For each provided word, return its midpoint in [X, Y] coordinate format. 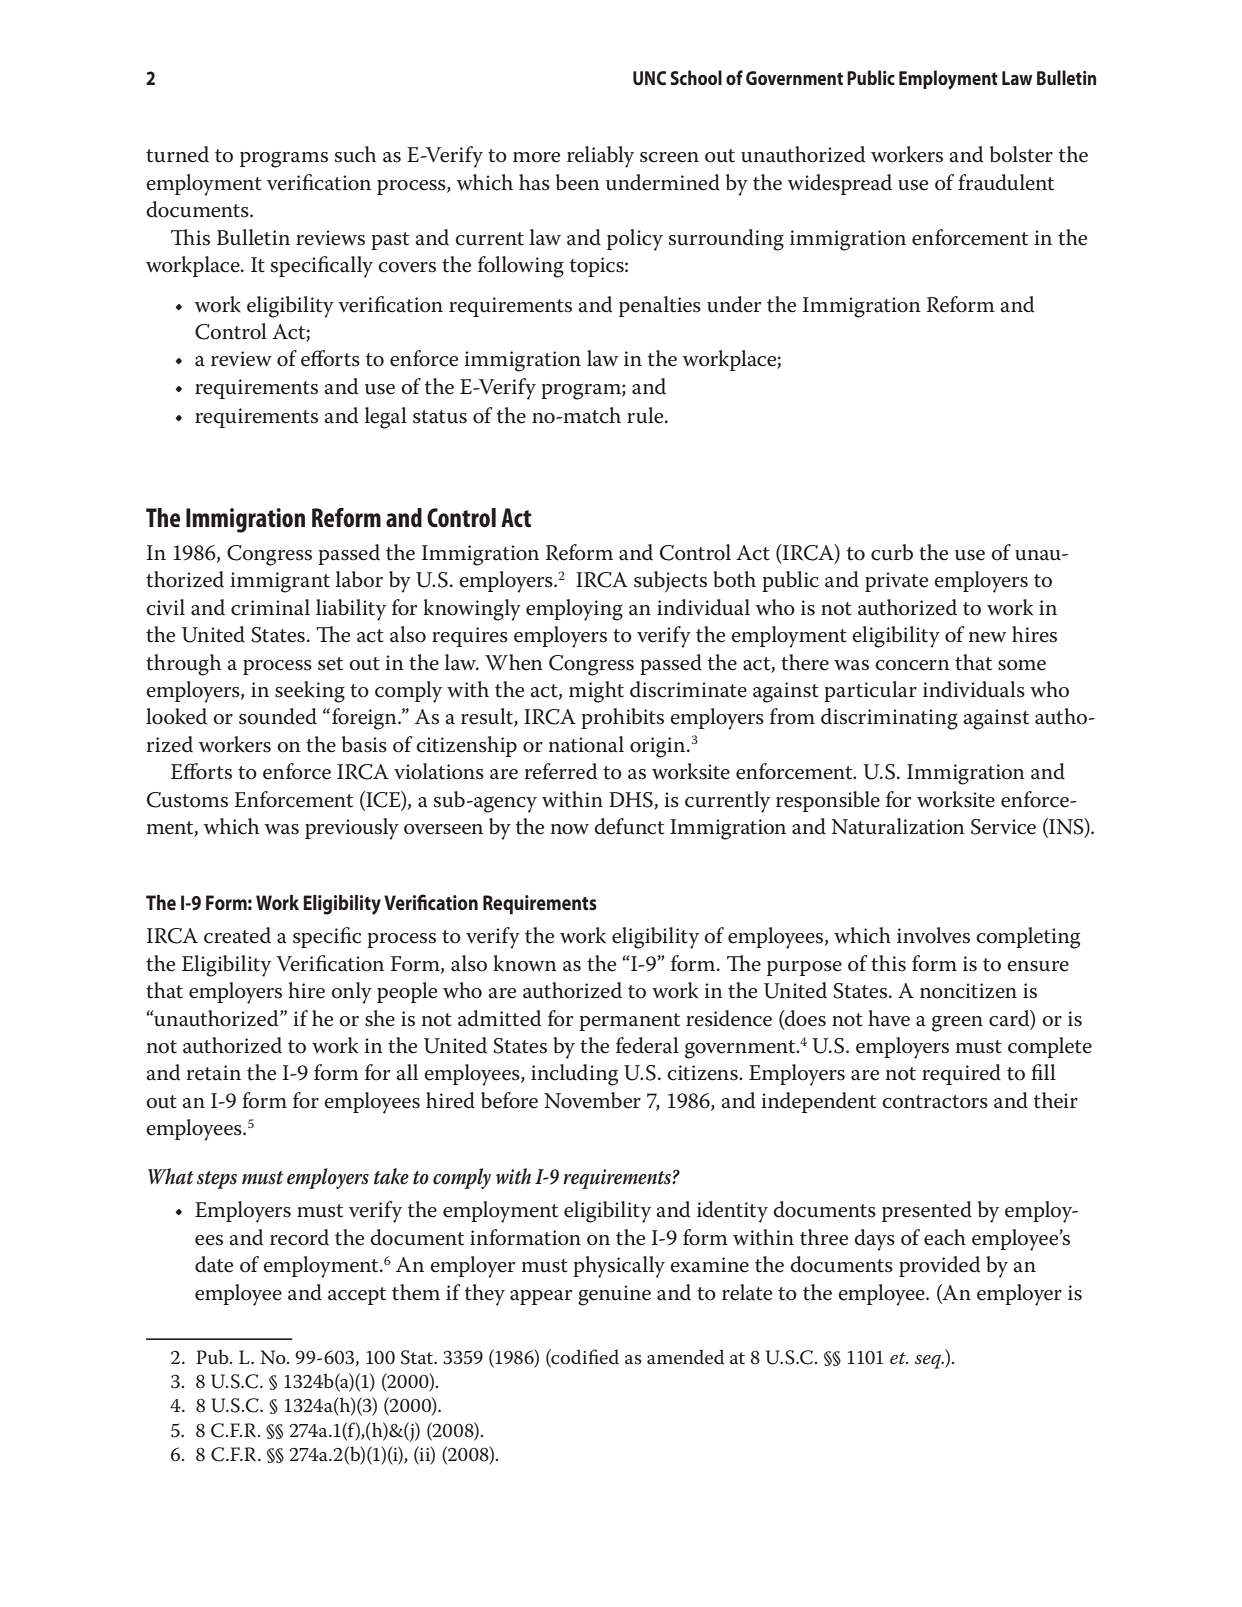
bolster [1021, 154]
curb [892, 552]
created [237, 935]
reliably [600, 157]
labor [359, 579]
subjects [670, 582]
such [355, 154]
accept [357, 1296]
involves [933, 935]
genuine [614, 1295]
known [525, 963]
